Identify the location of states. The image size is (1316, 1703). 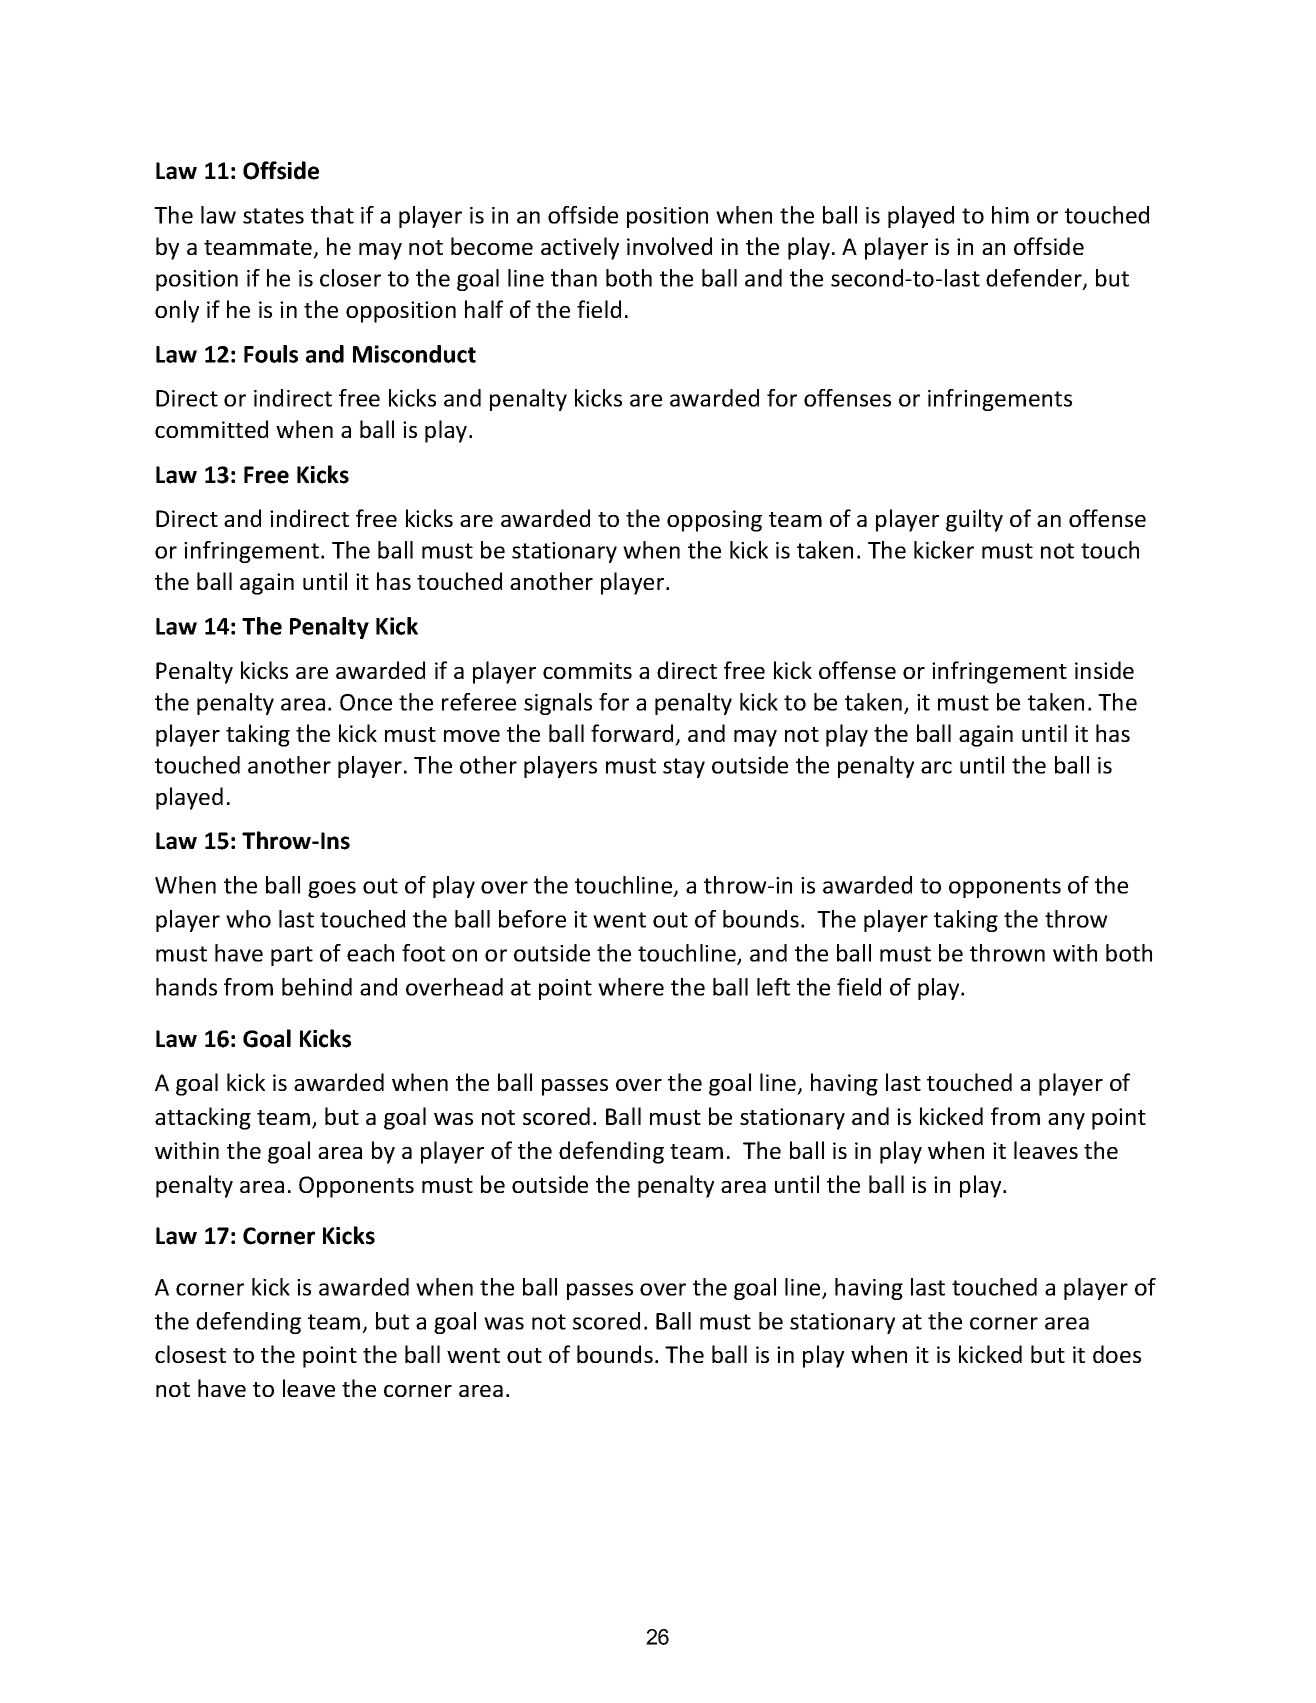
(273, 216).
